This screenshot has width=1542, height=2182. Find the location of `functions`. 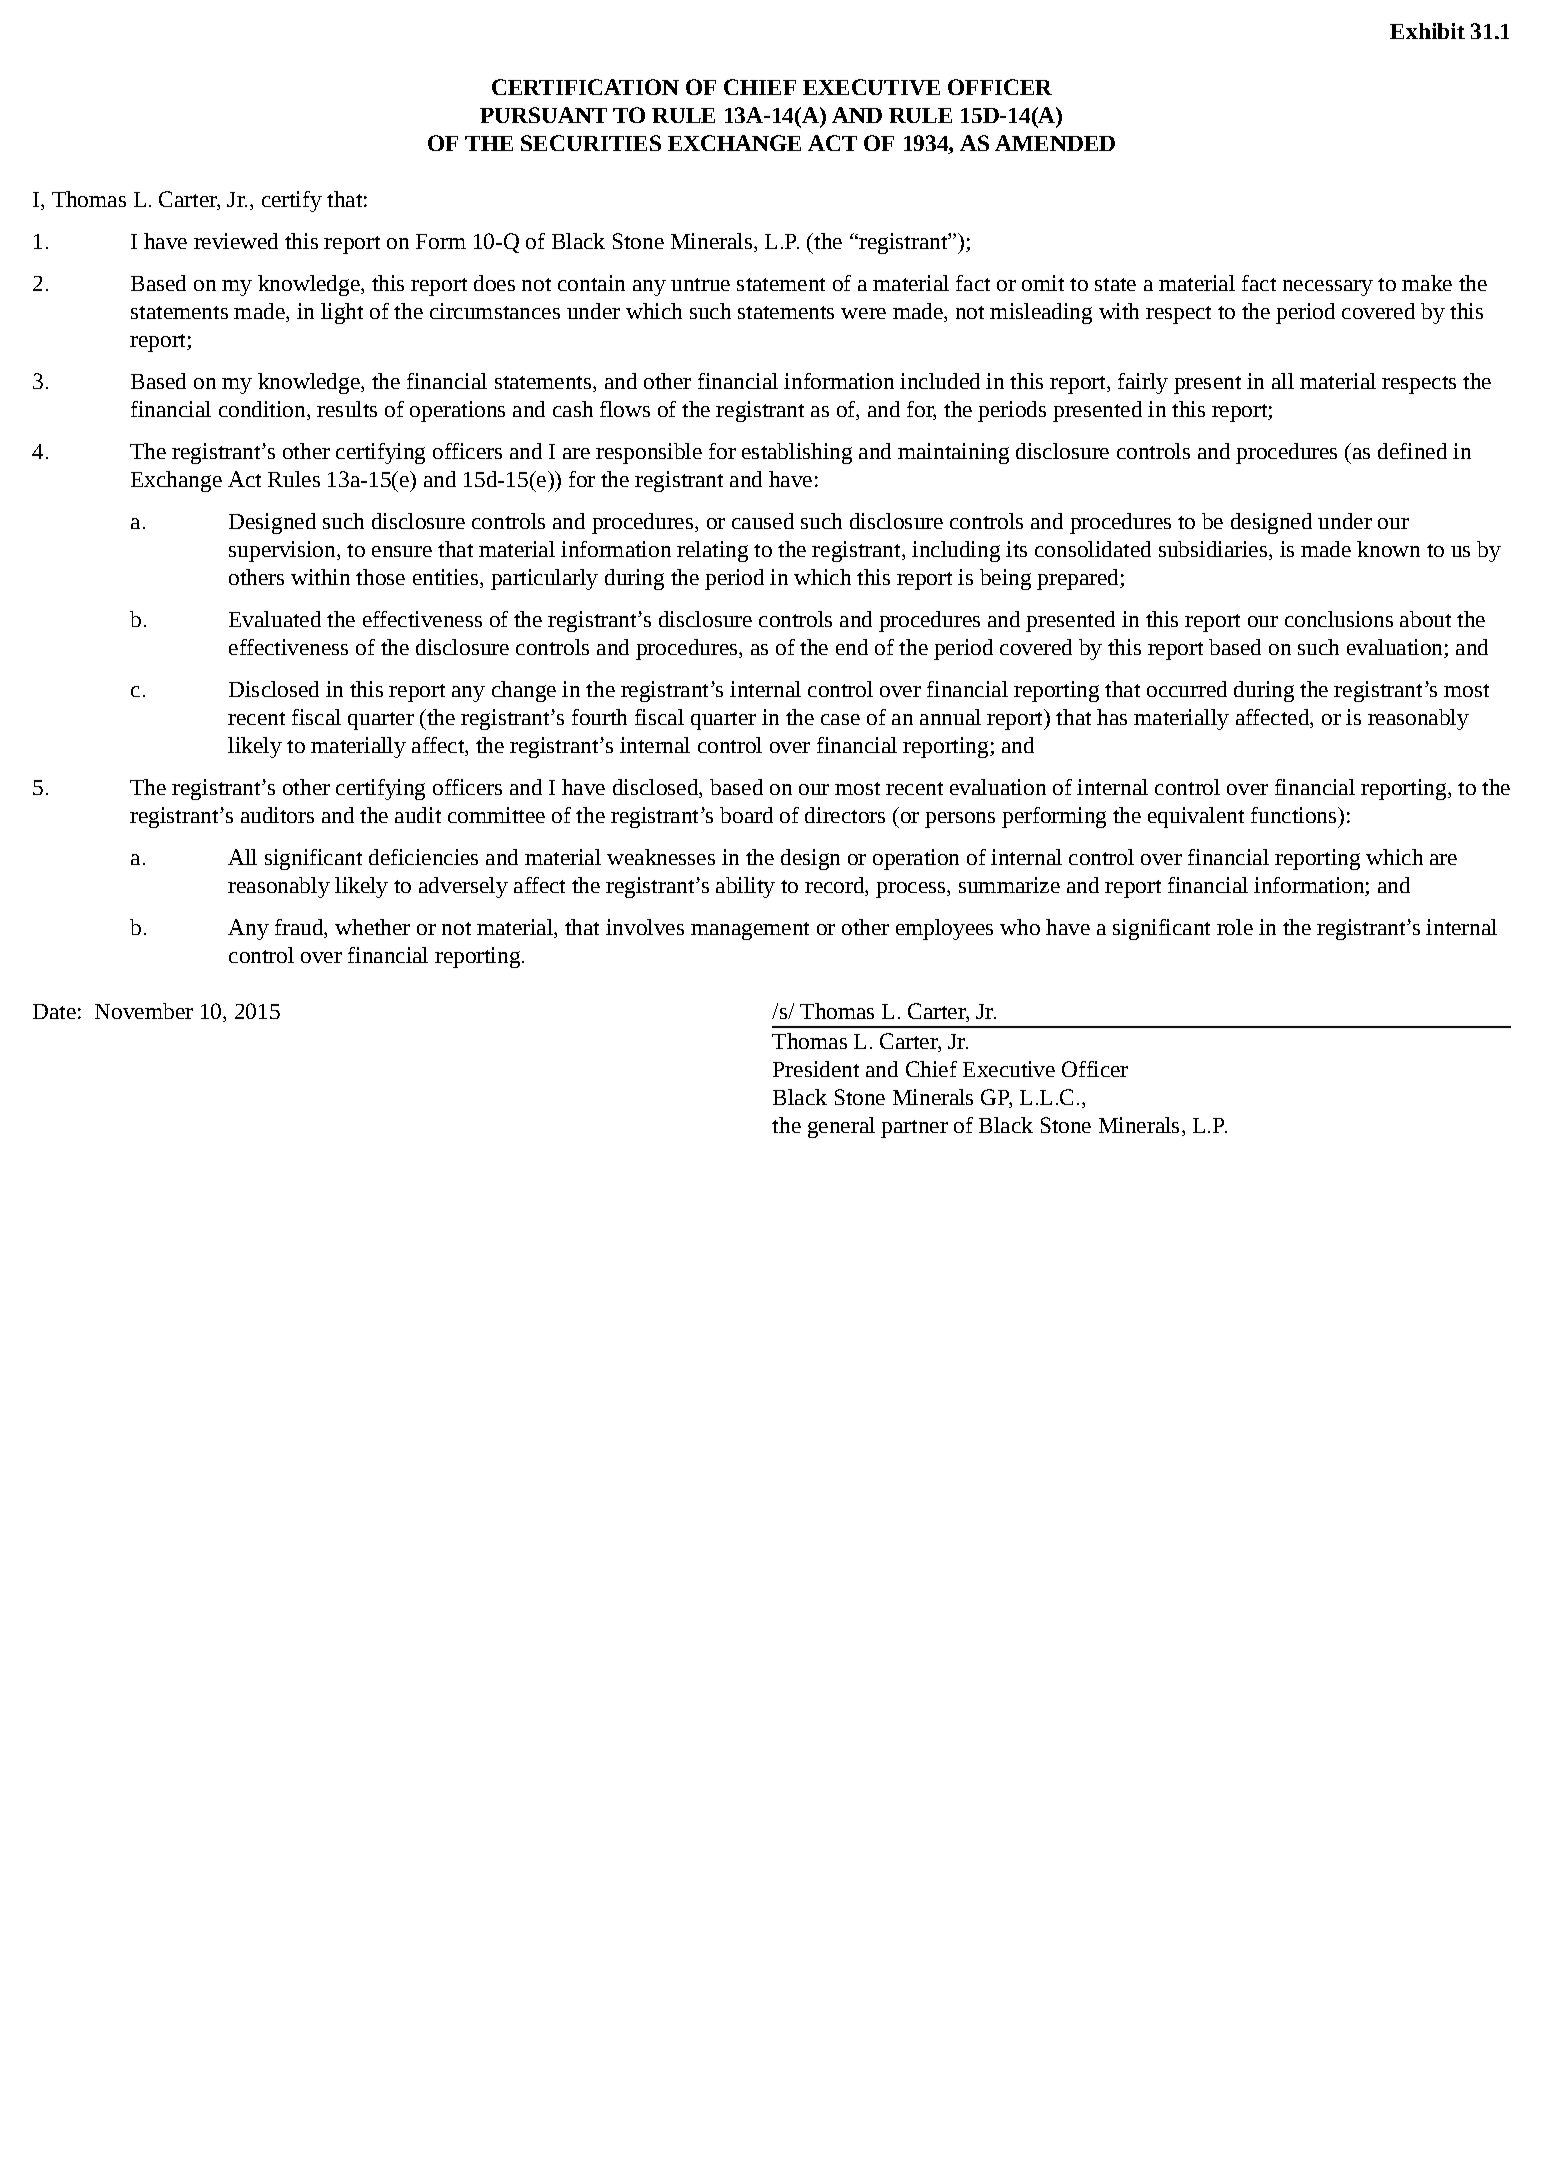

functions is located at coordinates (1295, 815).
